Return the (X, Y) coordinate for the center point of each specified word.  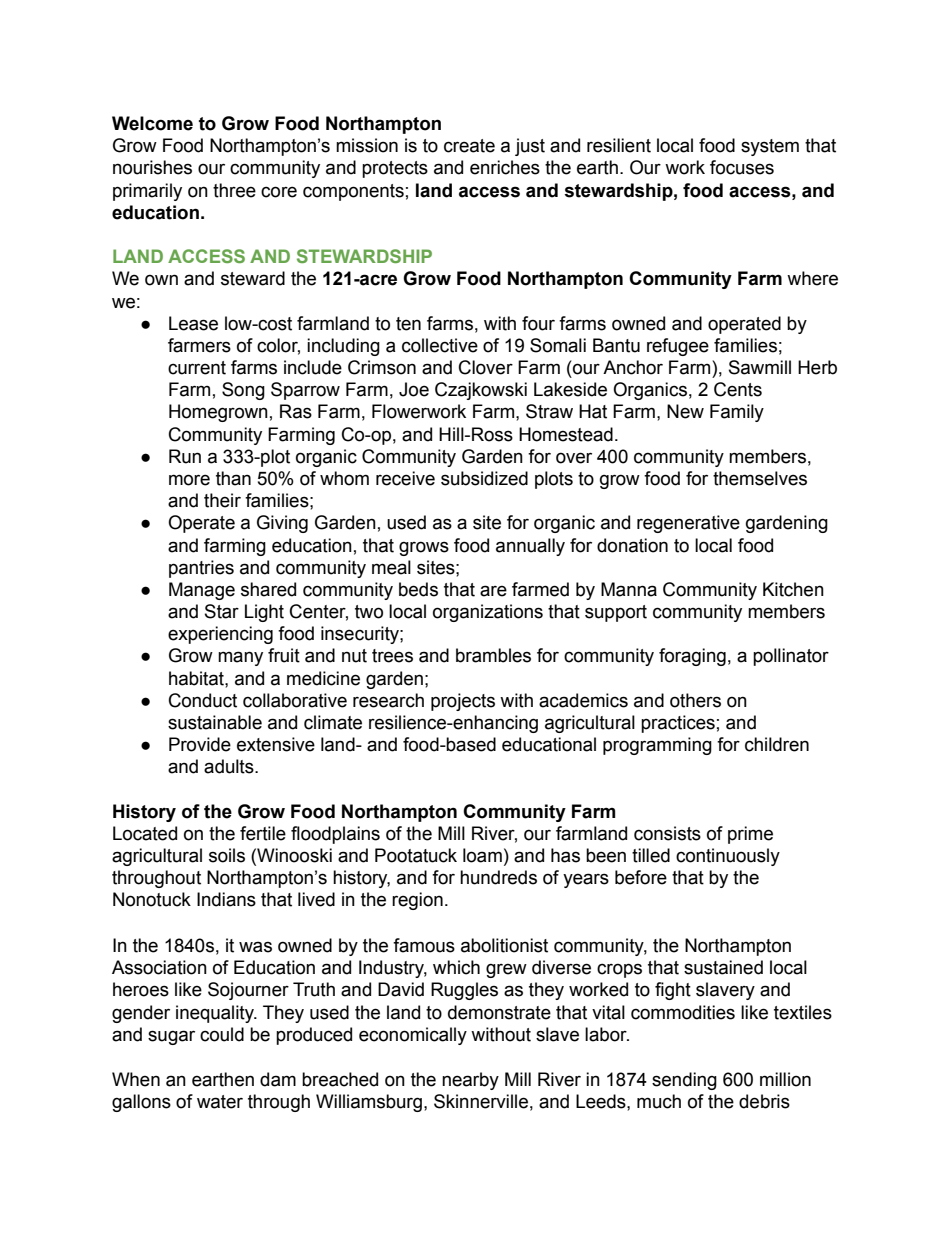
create (469, 146)
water (220, 1102)
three (234, 190)
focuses (742, 167)
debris (764, 1101)
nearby (470, 1081)
